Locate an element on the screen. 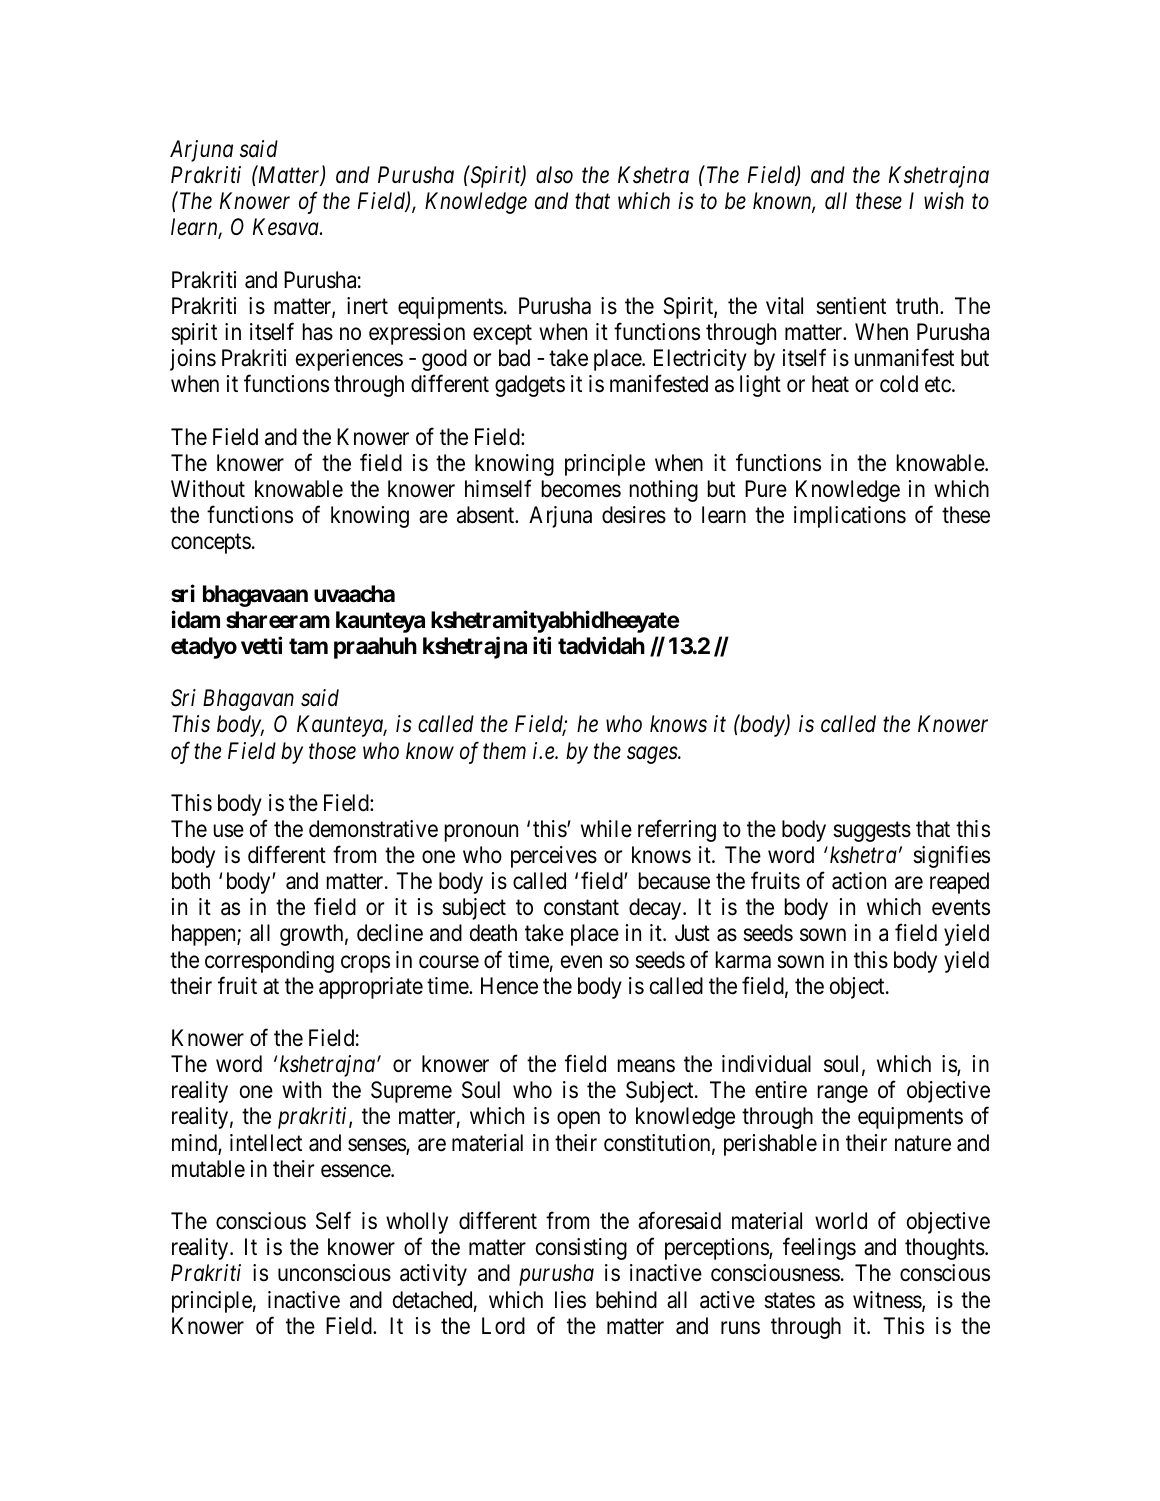 This screenshot has width=1160, height=1501. concepts is located at coordinates (211, 544).
